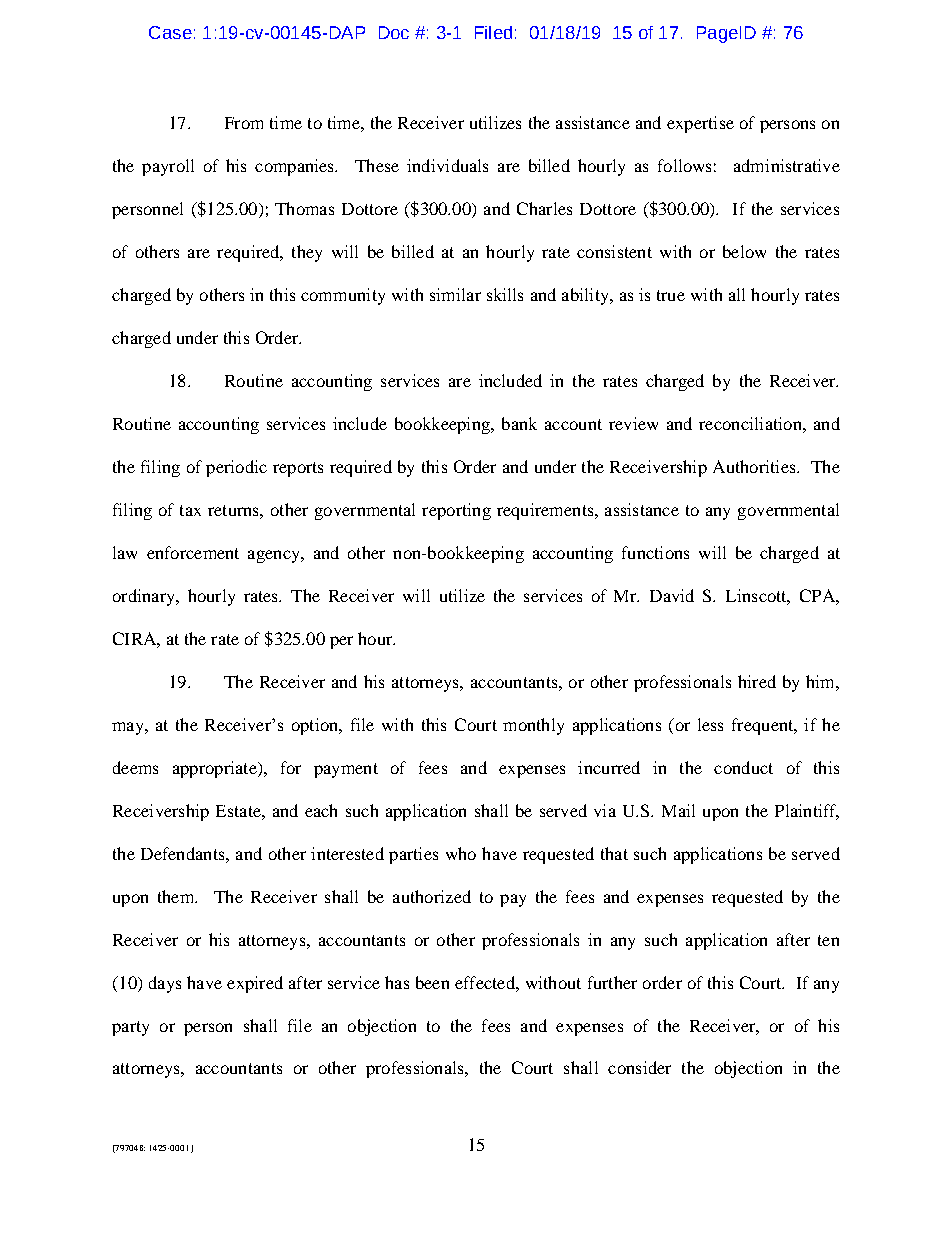 The width and height of the page is (952, 1233). I want to click on conduct, so click(743, 767).
